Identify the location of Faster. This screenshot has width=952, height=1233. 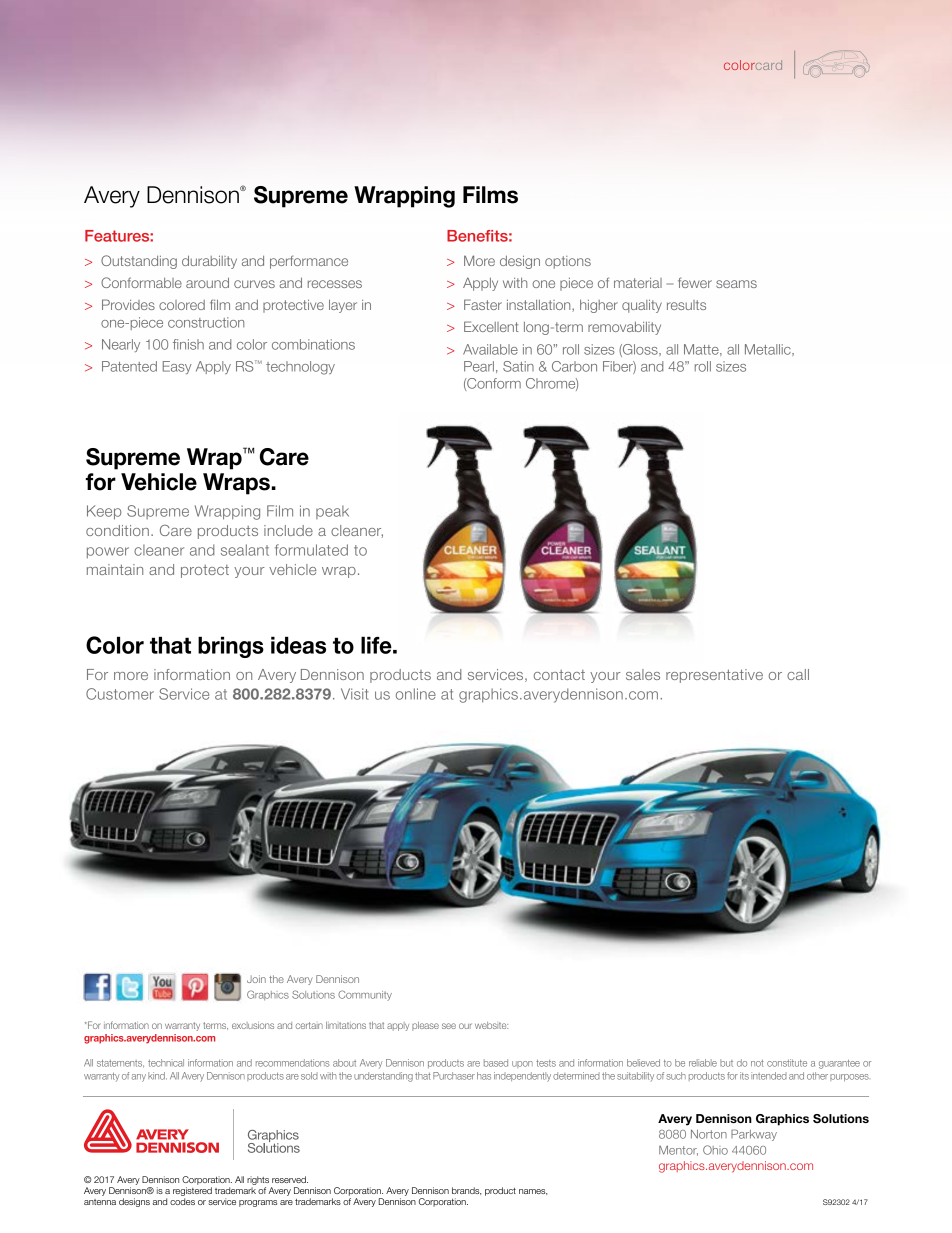
(483, 304).
